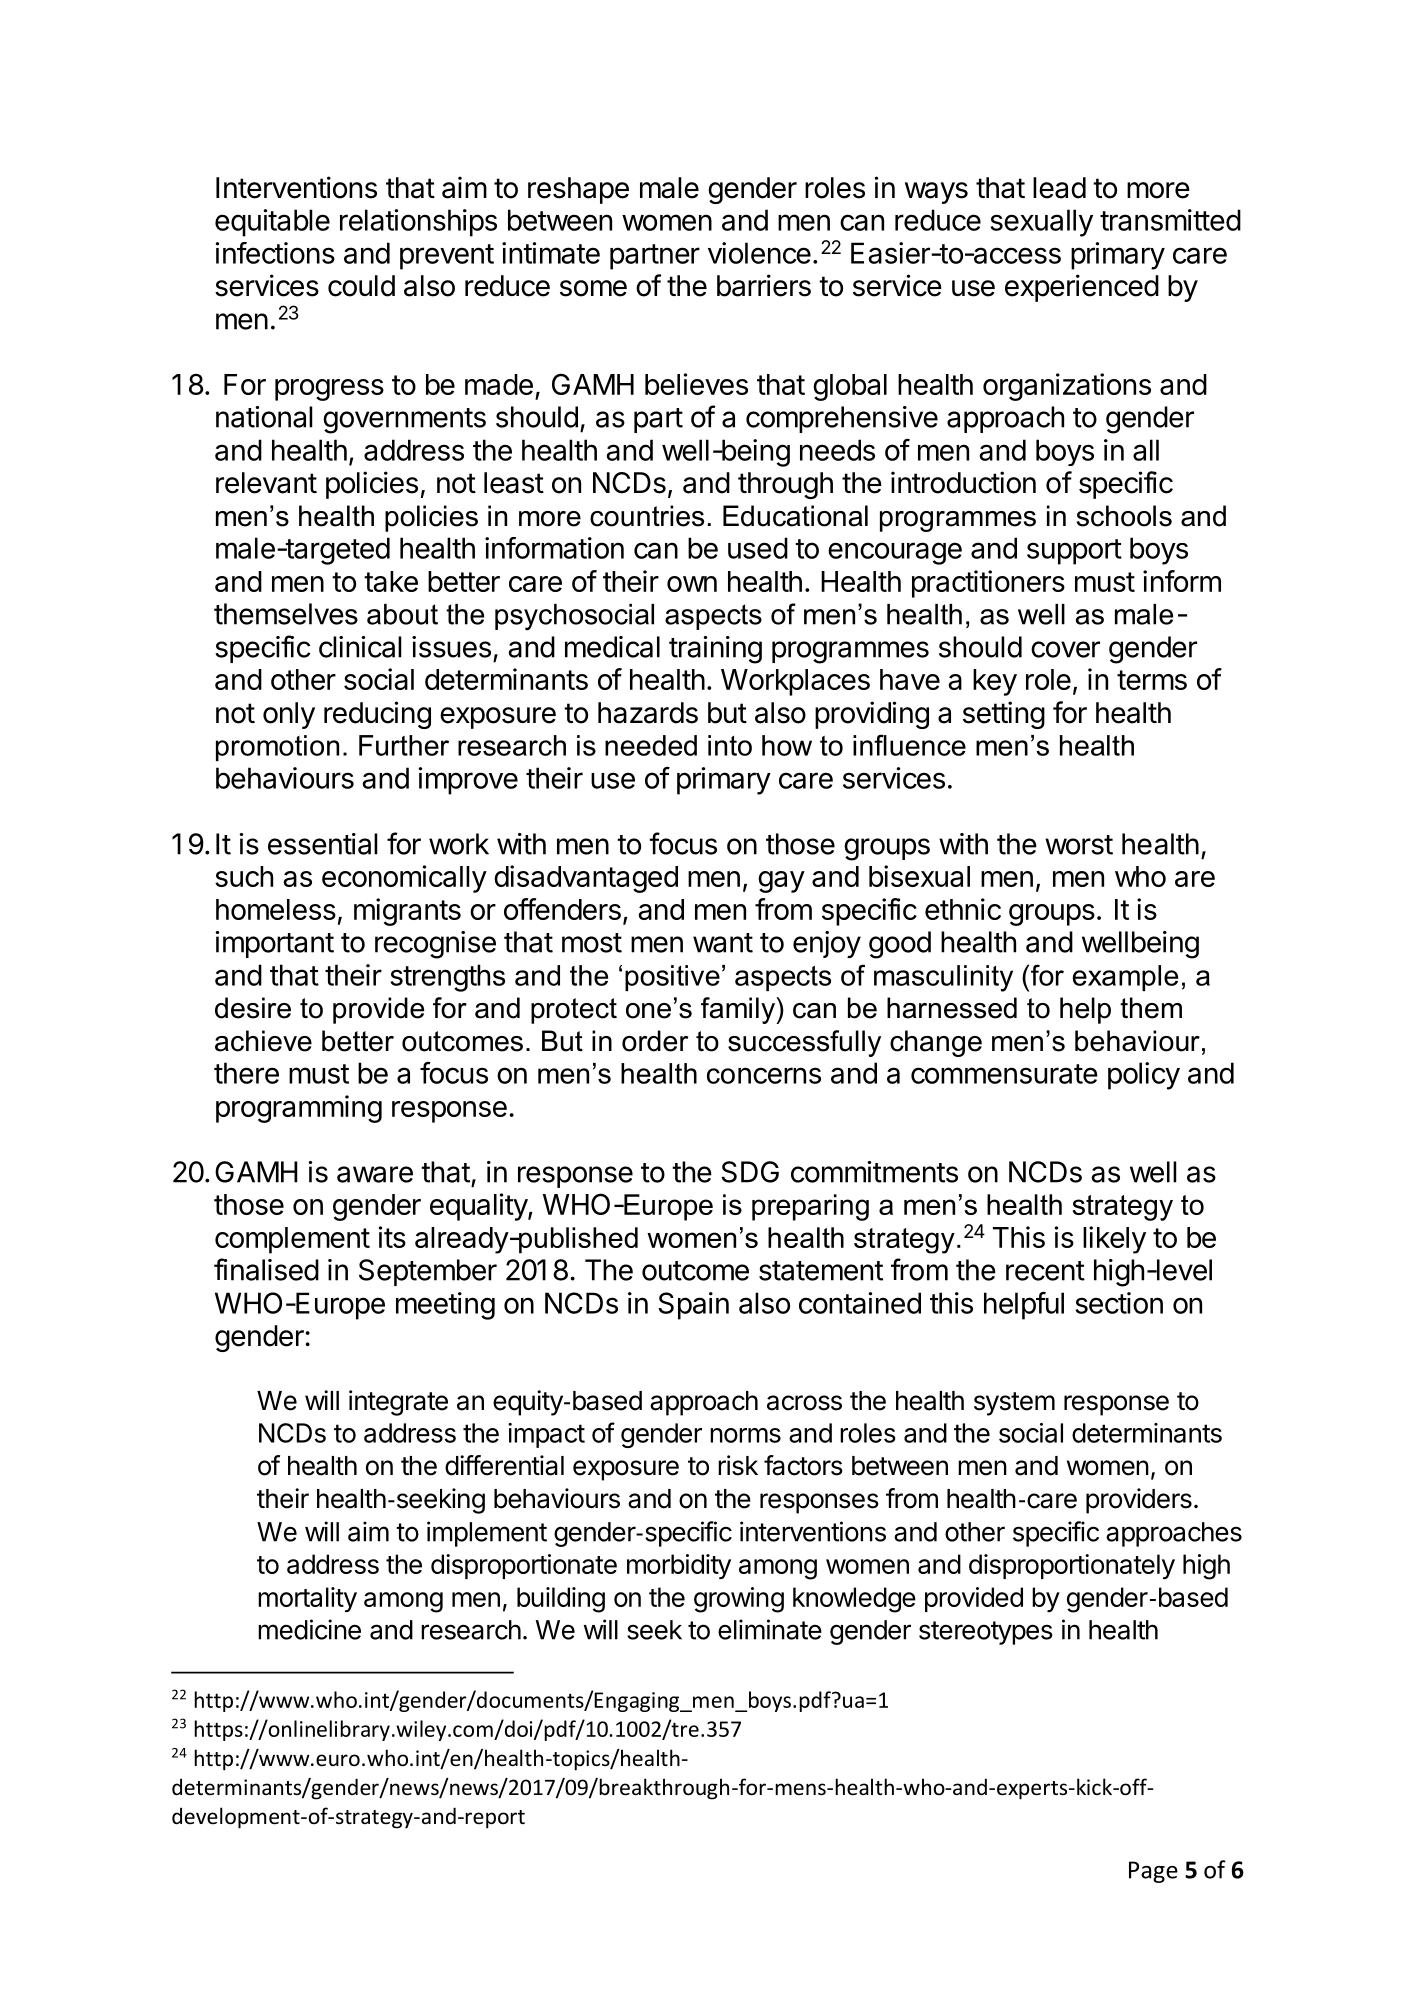 This document has height=2001, width=1415. I want to click on could, so click(361, 286).
